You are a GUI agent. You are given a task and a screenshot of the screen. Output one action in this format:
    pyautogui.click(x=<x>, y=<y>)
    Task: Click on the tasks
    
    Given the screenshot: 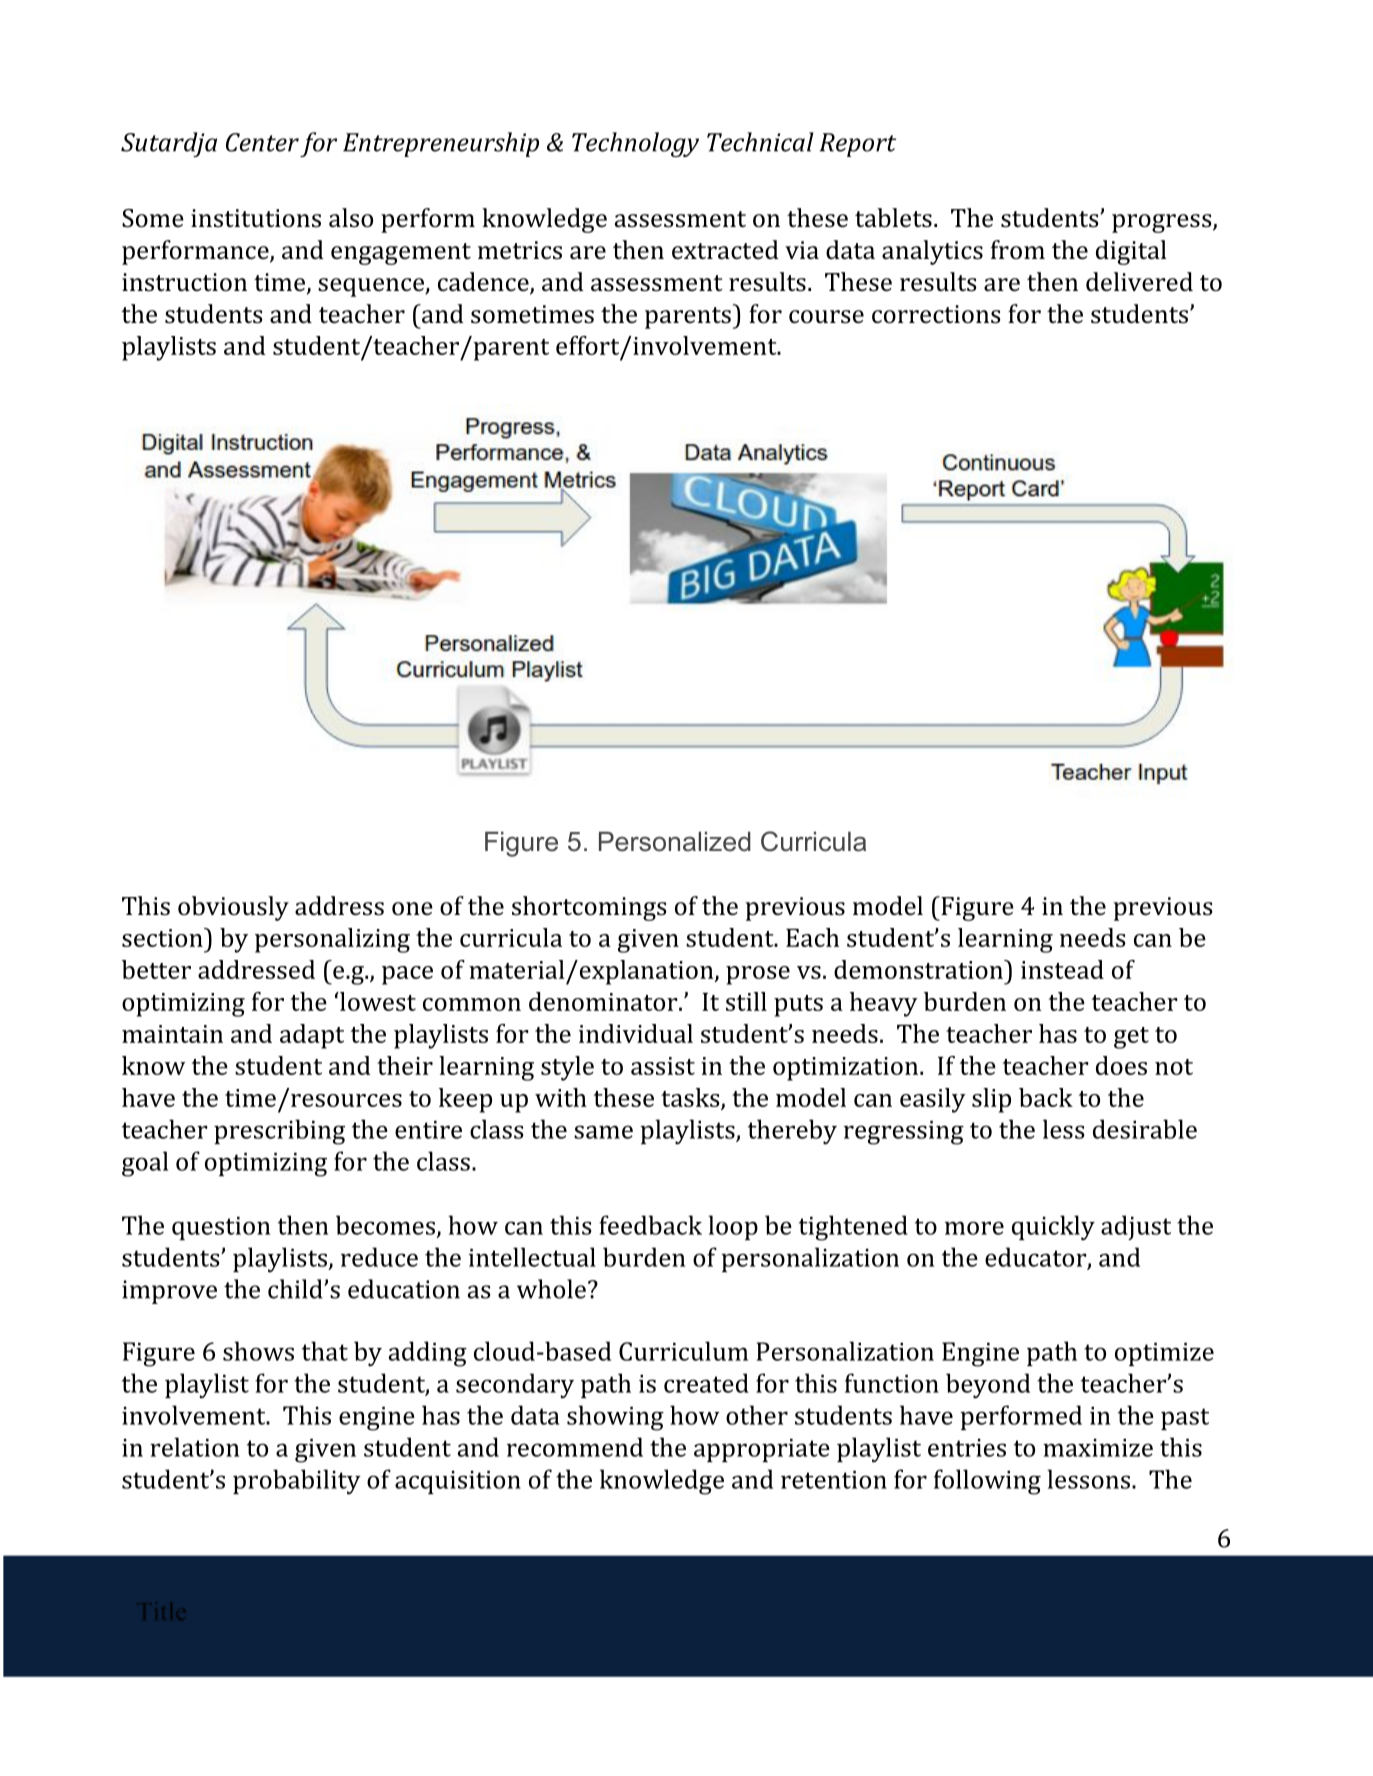 What is the action you would take?
    pyautogui.click(x=691, y=1098)
